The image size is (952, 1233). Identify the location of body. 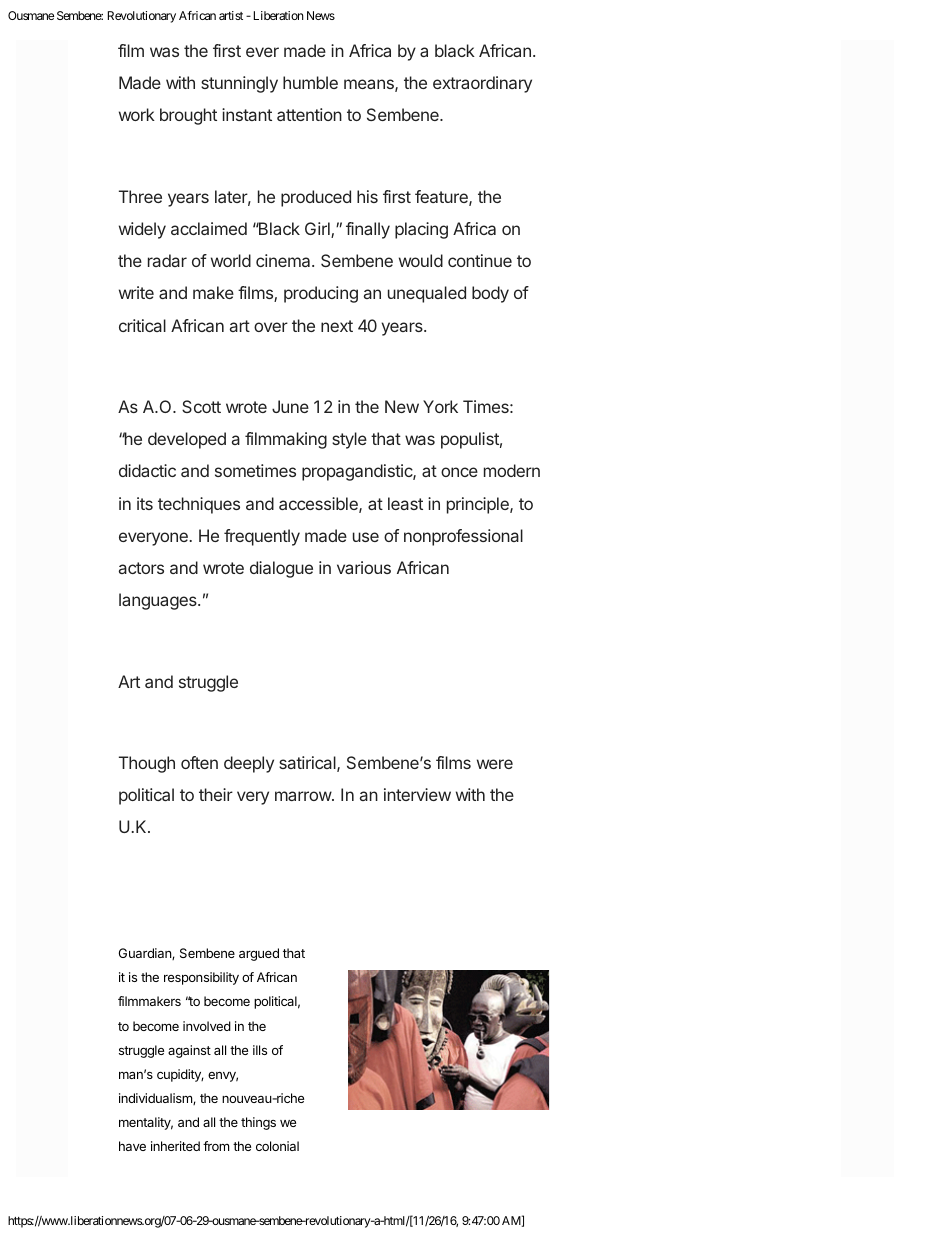
(490, 294).
